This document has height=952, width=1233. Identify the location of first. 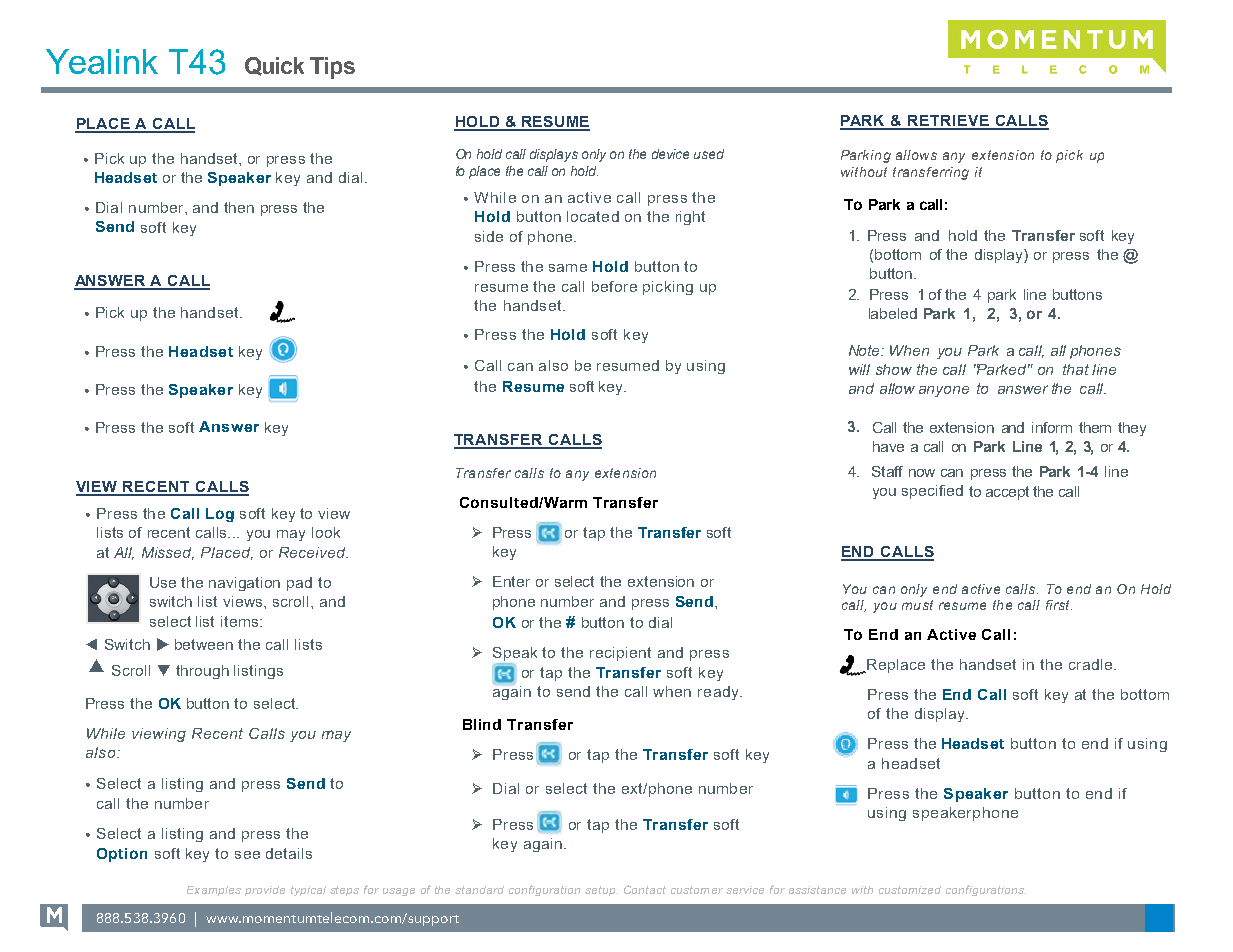
(1059, 605).
